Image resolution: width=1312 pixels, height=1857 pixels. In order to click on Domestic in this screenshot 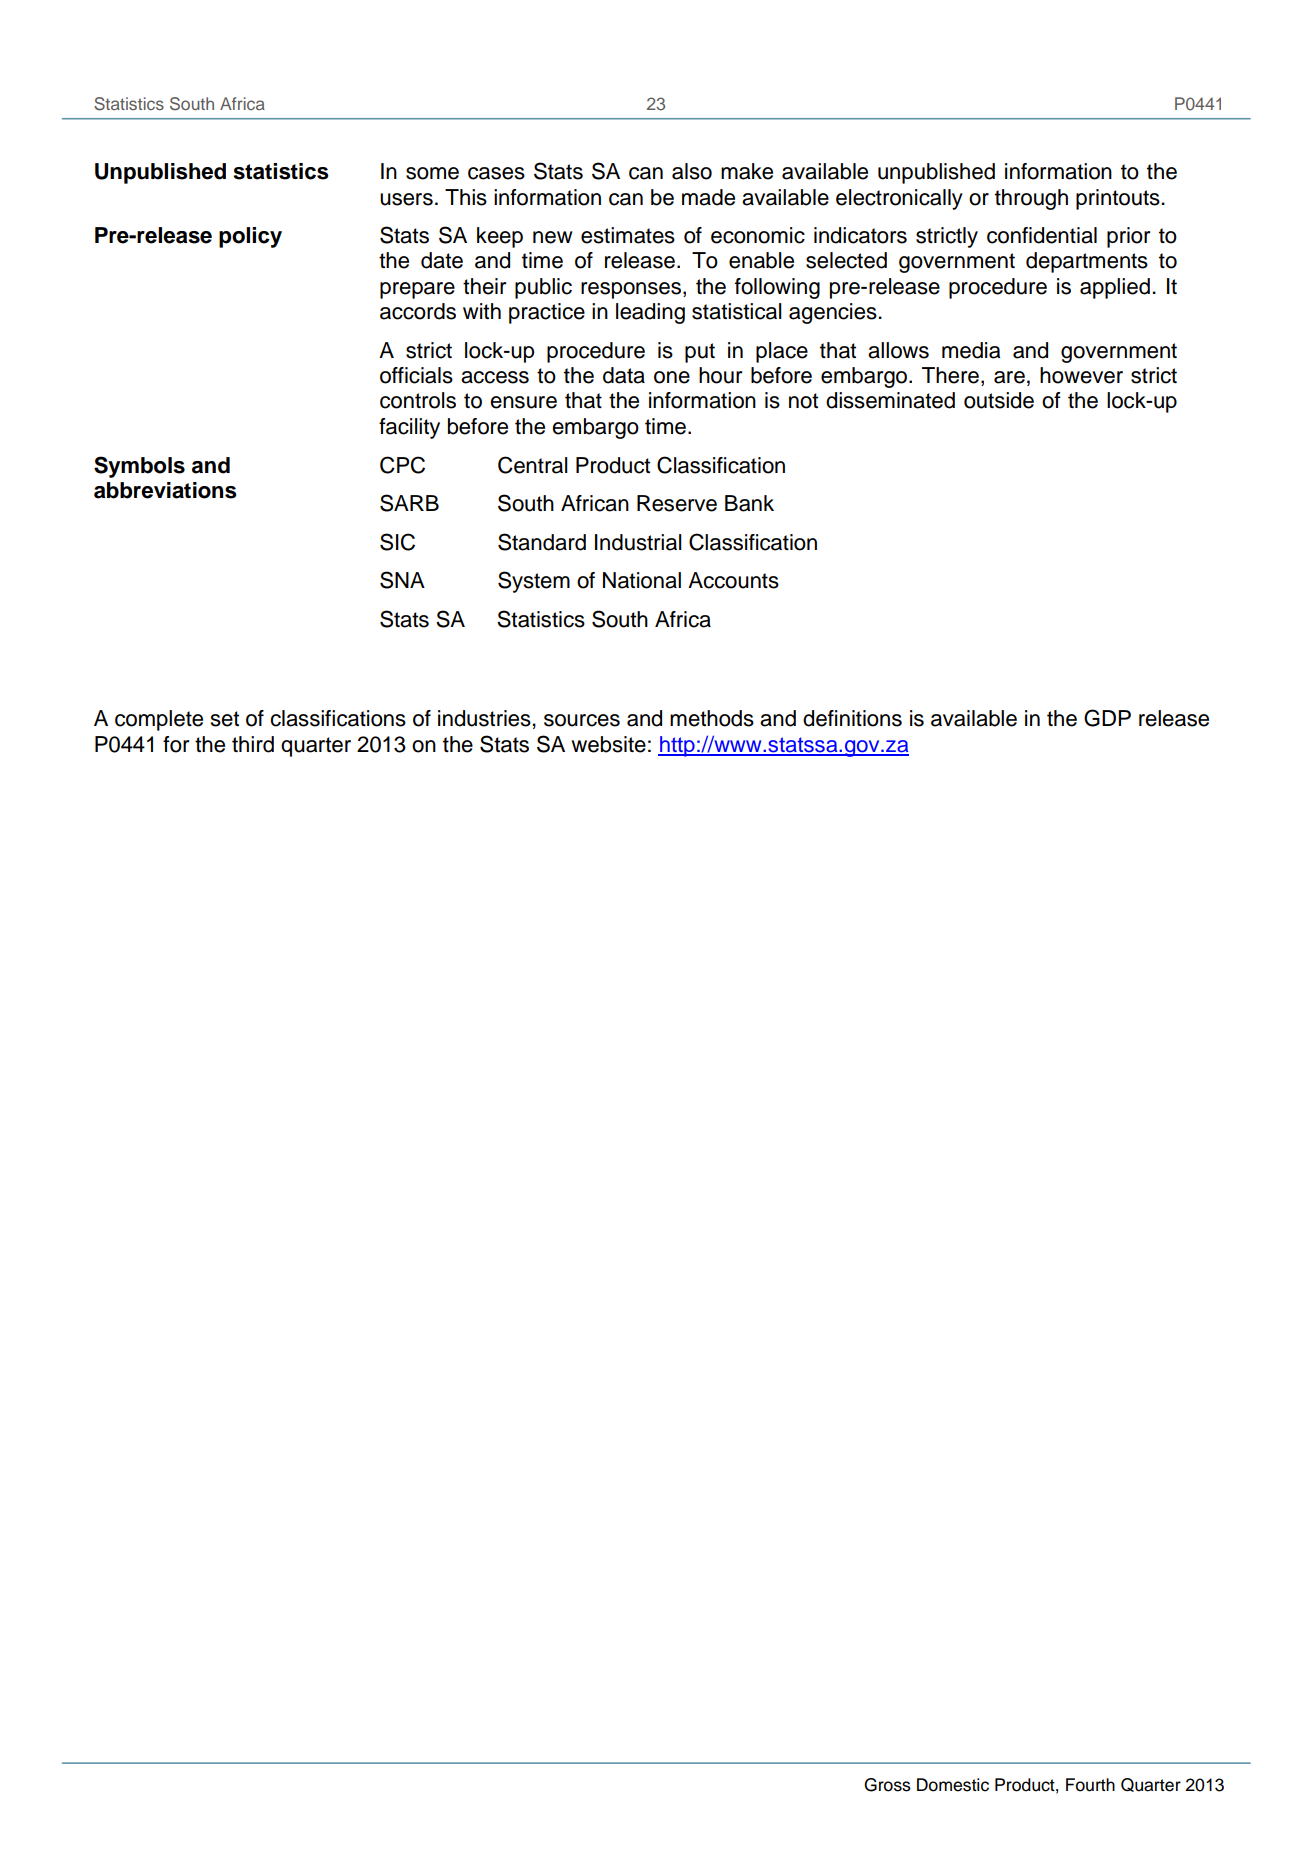, I will do `click(953, 1785)`.
